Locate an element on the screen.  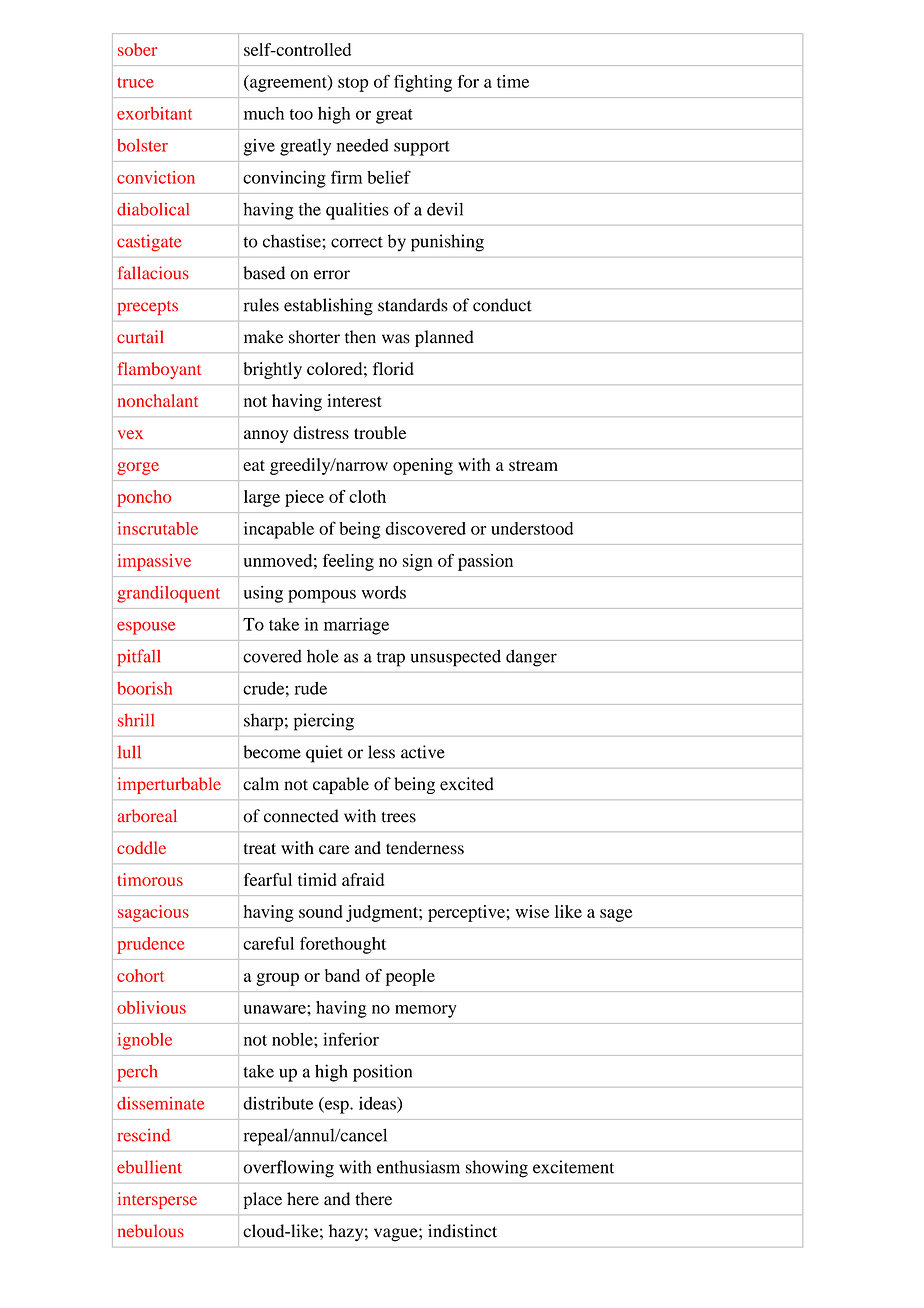
excitement is located at coordinates (573, 1167).
